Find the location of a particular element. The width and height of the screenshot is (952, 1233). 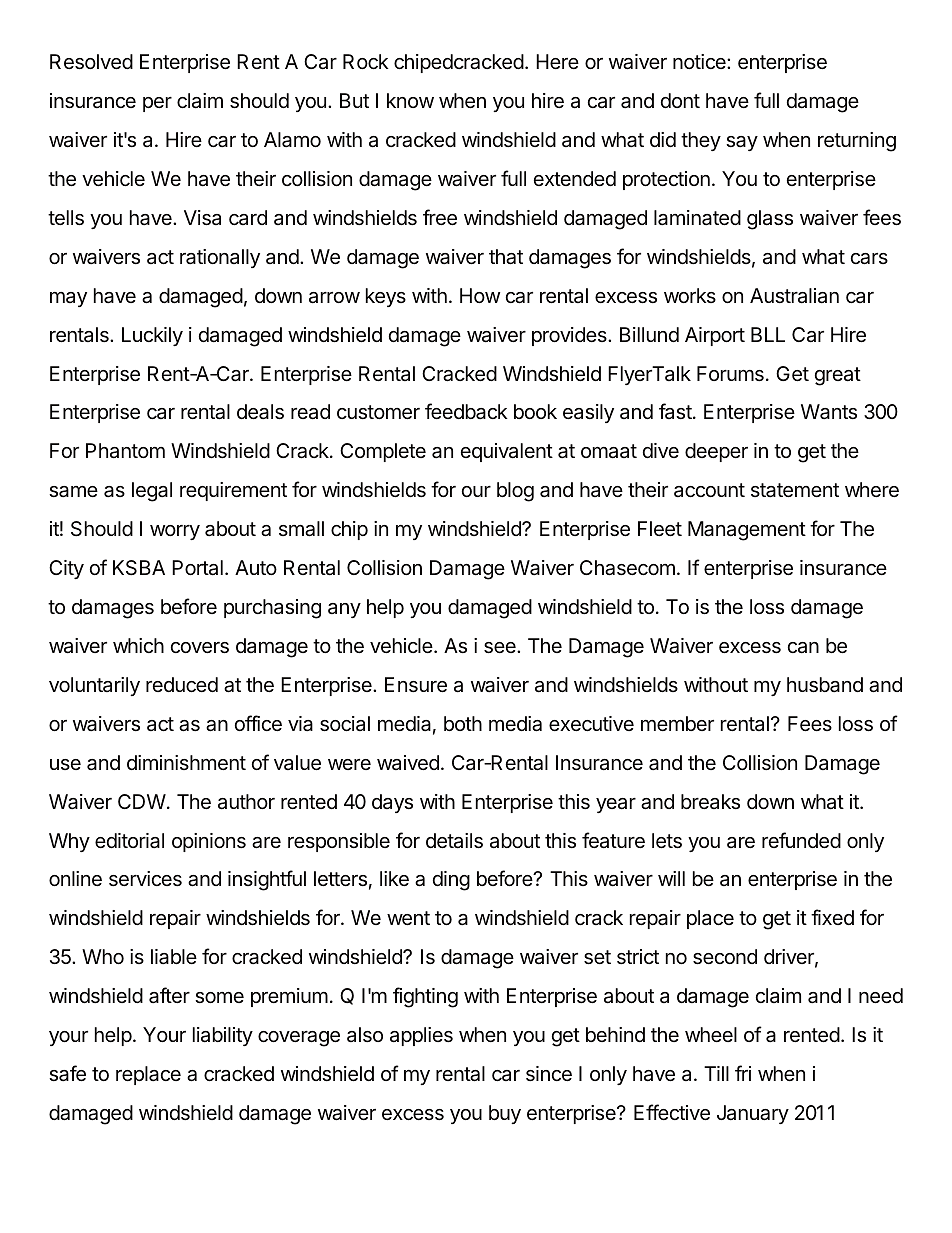

liability is located at coordinates (223, 1036).
